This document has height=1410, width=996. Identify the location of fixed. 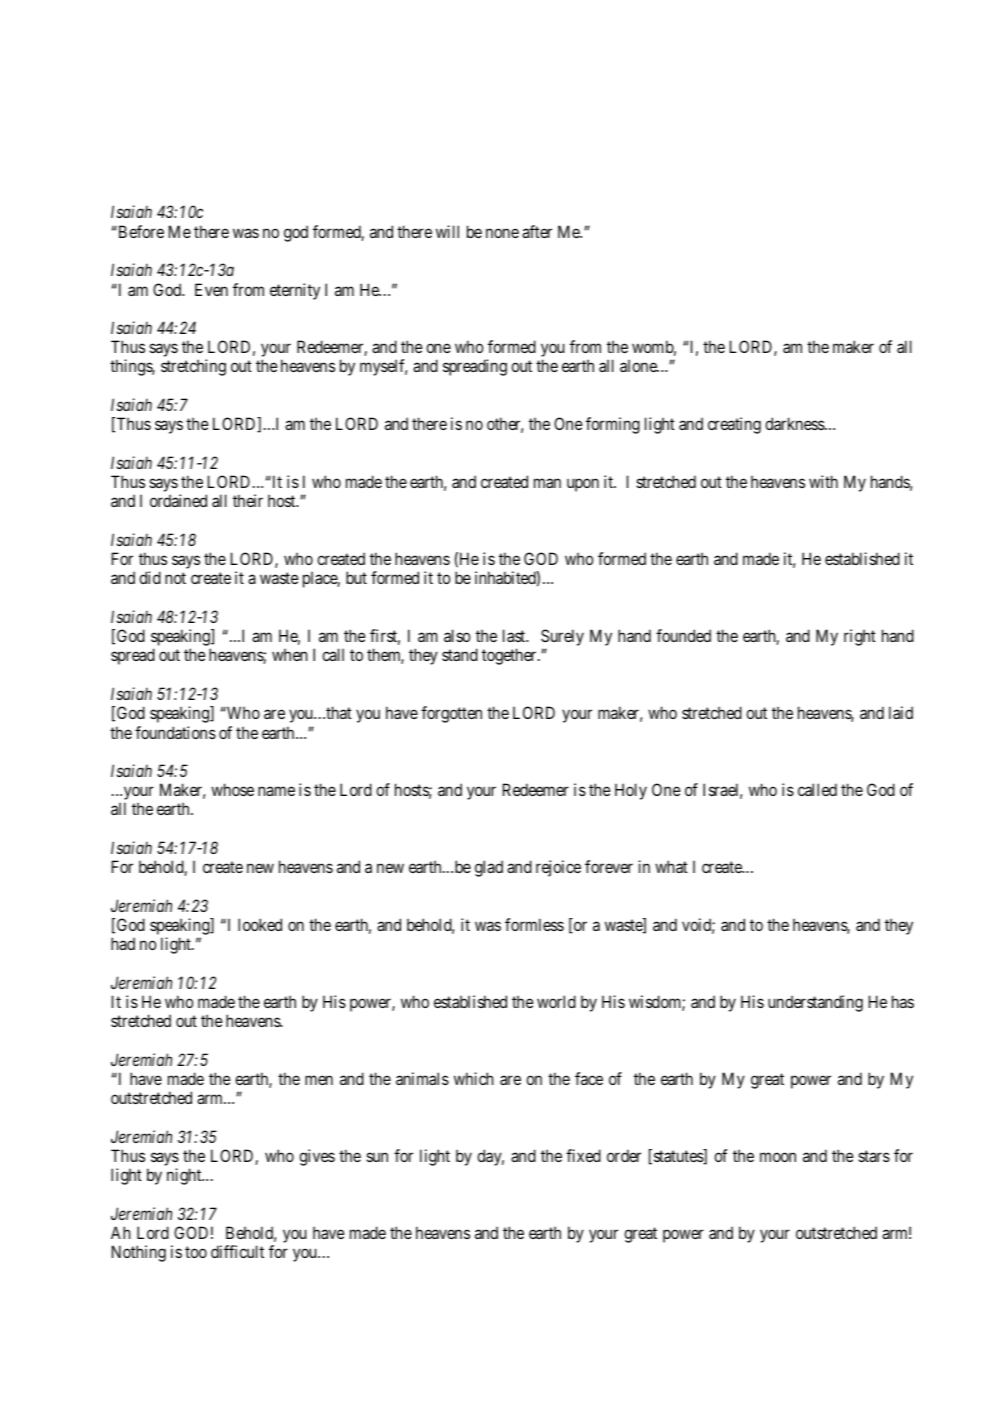
(583, 1155).
